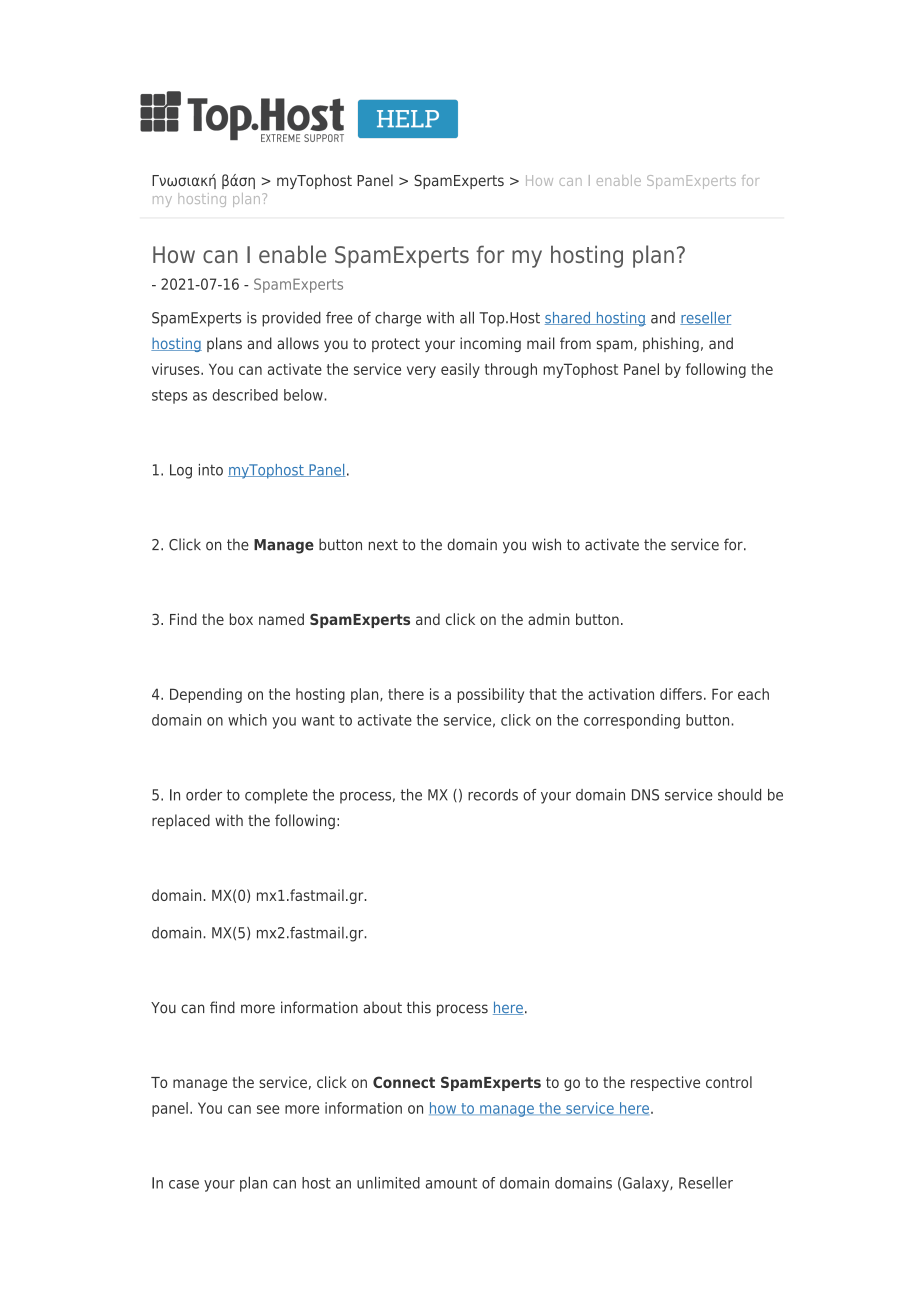  What do you see at coordinates (632, 721) in the screenshot?
I see `corresponding` at bounding box center [632, 721].
